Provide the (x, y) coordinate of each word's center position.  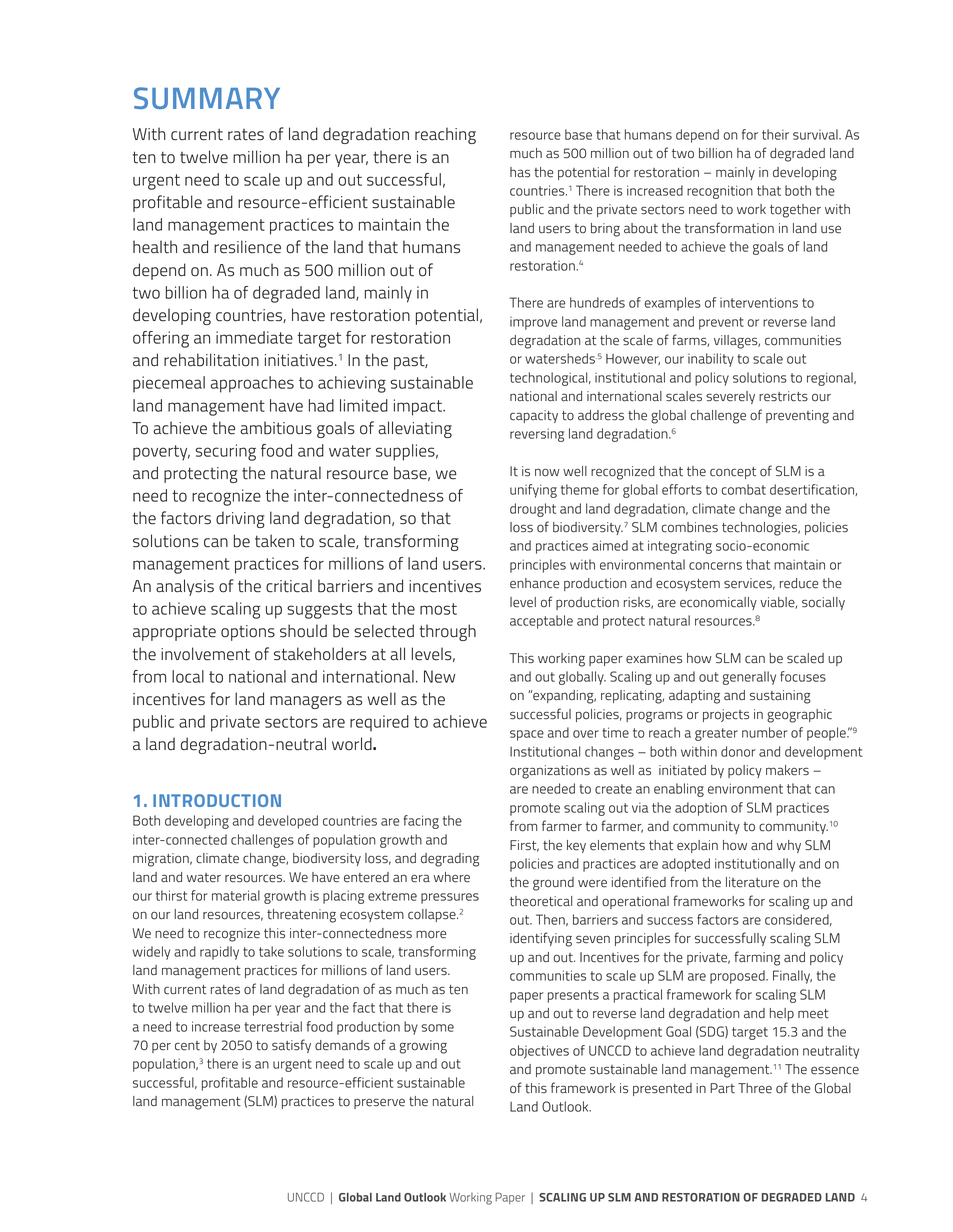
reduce (799, 583)
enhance (534, 583)
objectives (539, 1052)
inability (711, 360)
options (248, 633)
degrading (450, 860)
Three (755, 1088)
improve (533, 323)
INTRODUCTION (217, 800)
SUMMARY (207, 98)
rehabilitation (211, 360)
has (520, 172)
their (775, 134)
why (789, 846)
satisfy (291, 1046)
